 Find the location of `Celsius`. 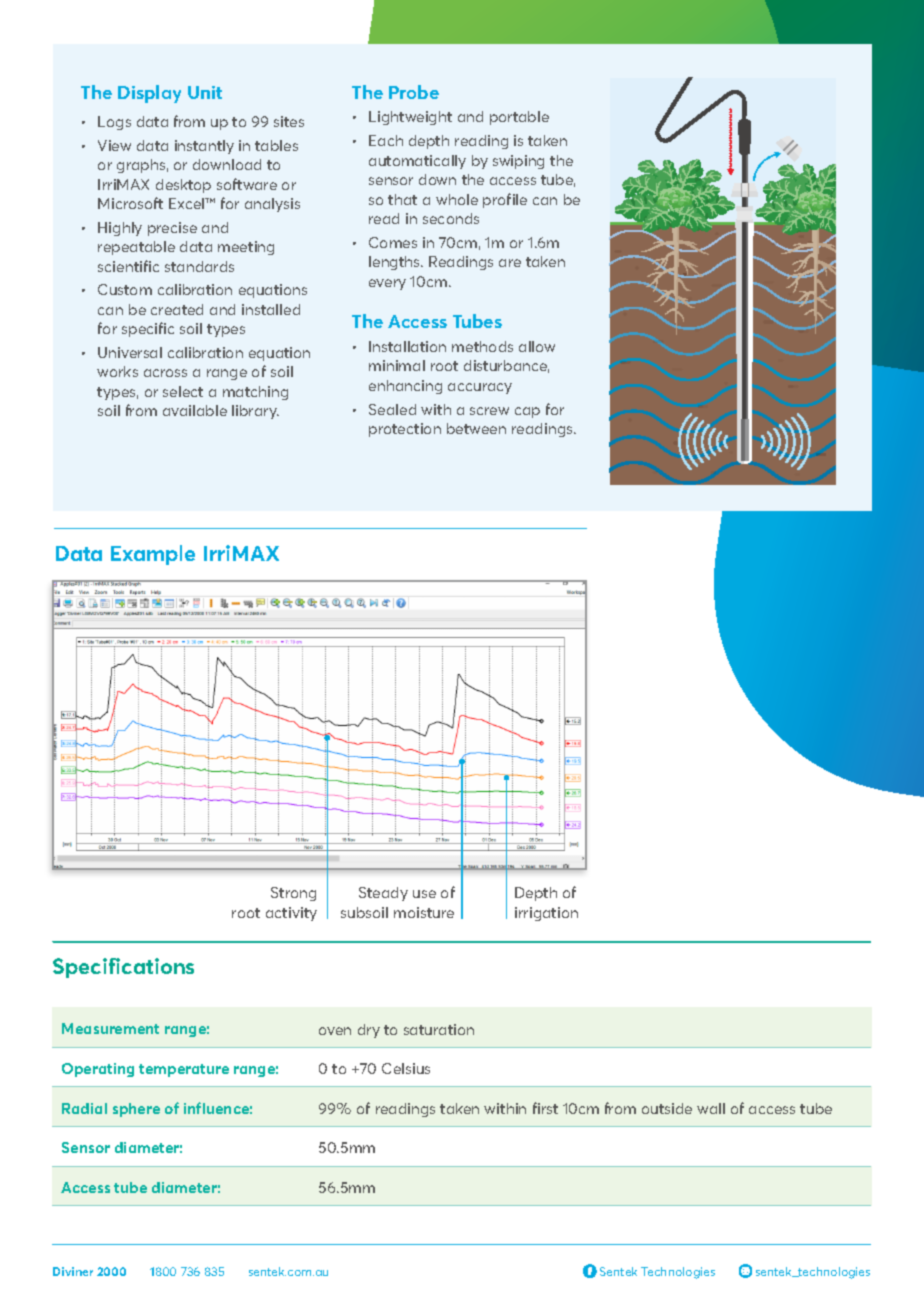

Celsius is located at coordinates (406, 1068).
